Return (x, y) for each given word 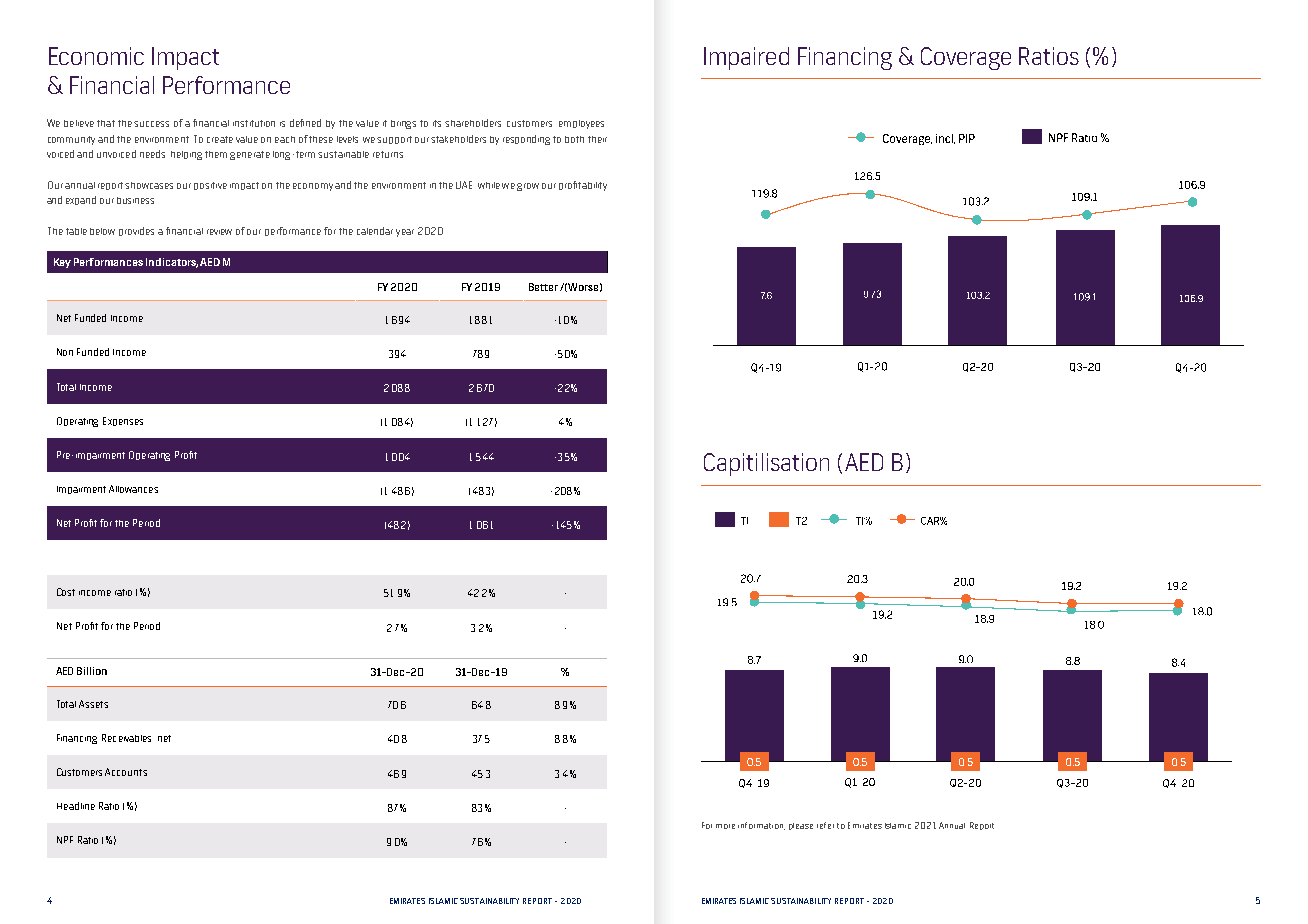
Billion (92, 671)
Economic (96, 56)
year (405, 233)
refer (825, 825)
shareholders (473, 123)
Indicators (172, 263)
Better (543, 287)
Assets (93, 704)
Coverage (966, 58)
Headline (76, 806)
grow (528, 187)
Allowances (133, 489)
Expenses (123, 421)
